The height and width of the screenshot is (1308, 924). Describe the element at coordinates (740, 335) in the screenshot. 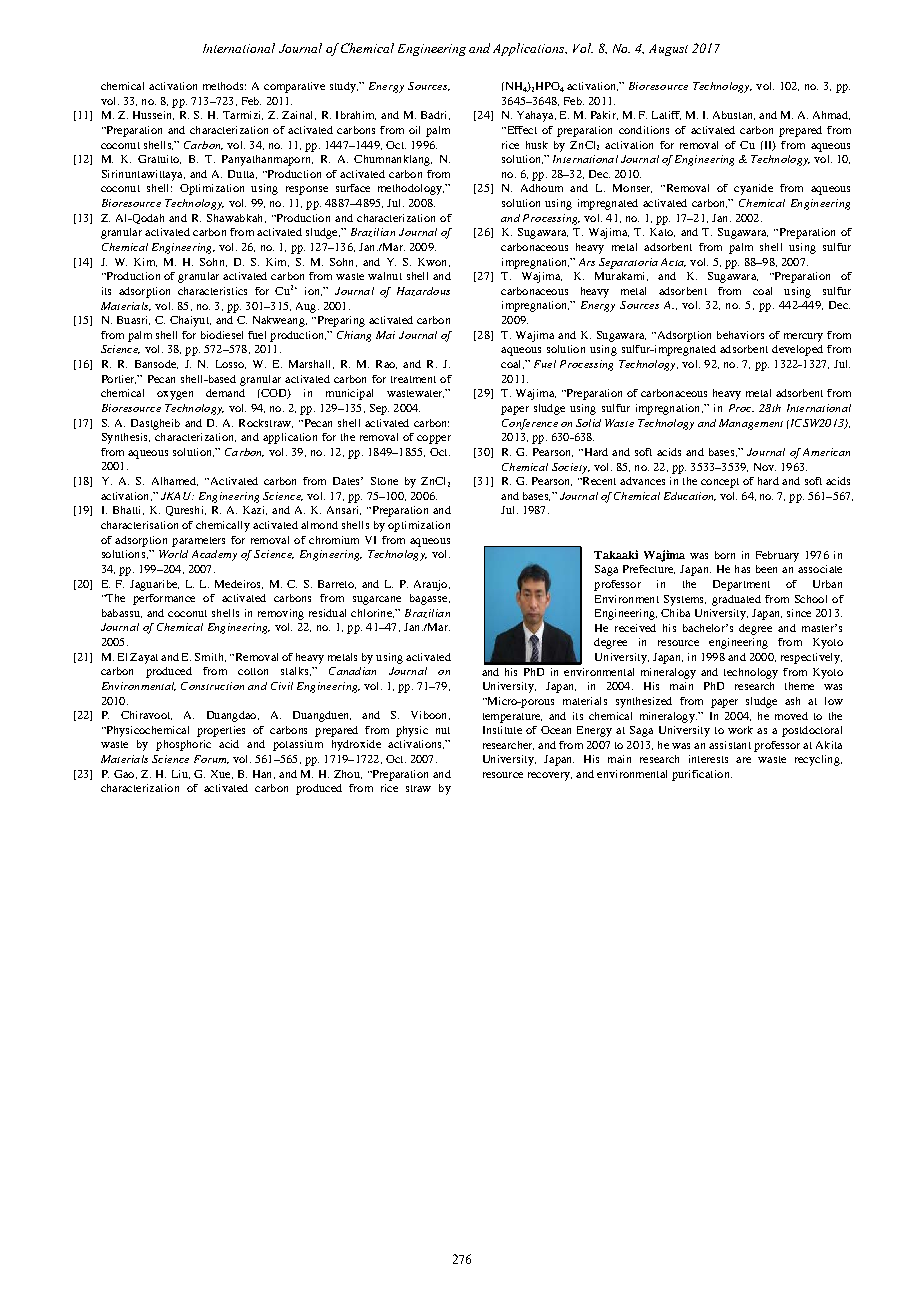

I see `behaviors` at that location.
